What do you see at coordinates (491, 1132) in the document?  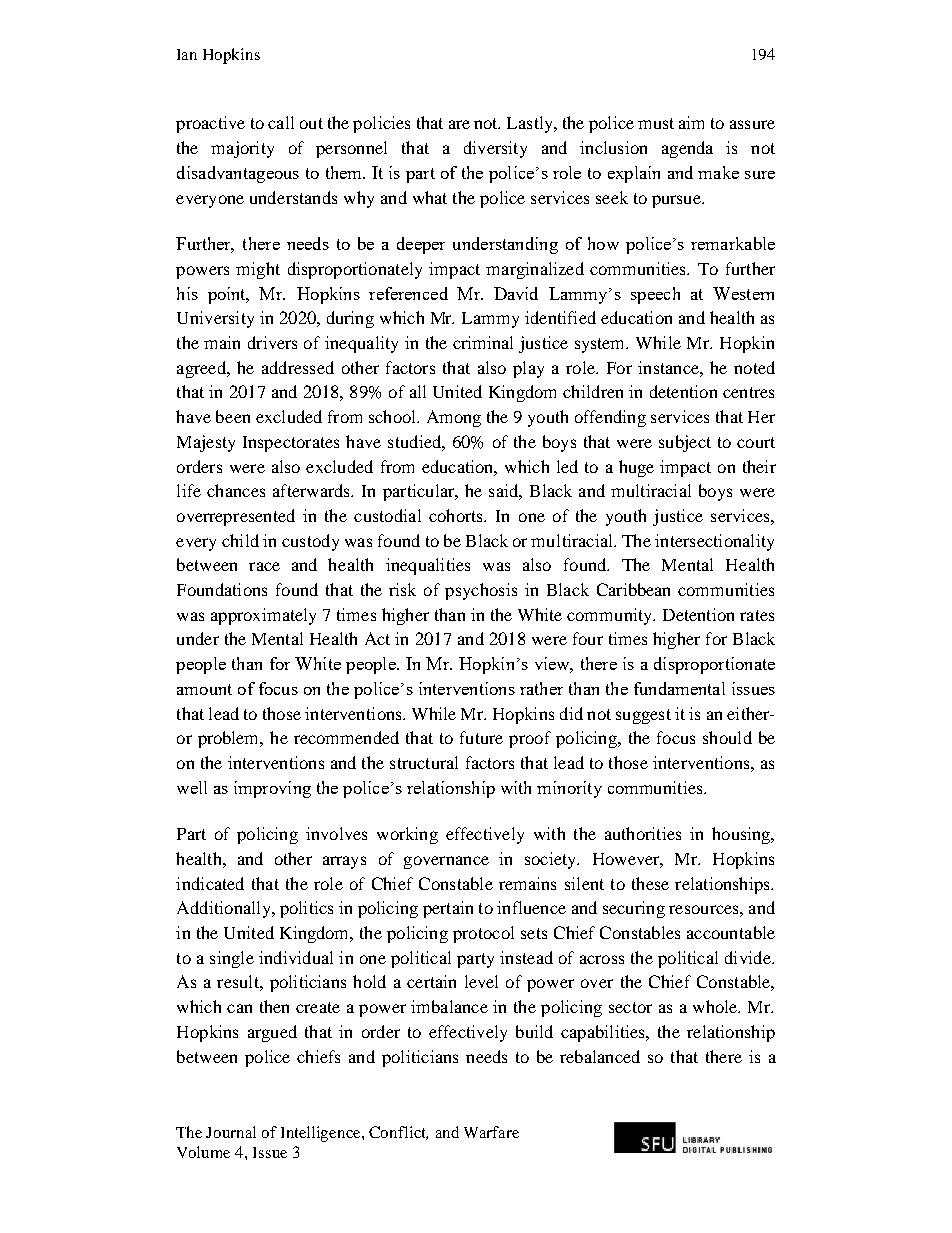 I see `Warfare` at bounding box center [491, 1132].
